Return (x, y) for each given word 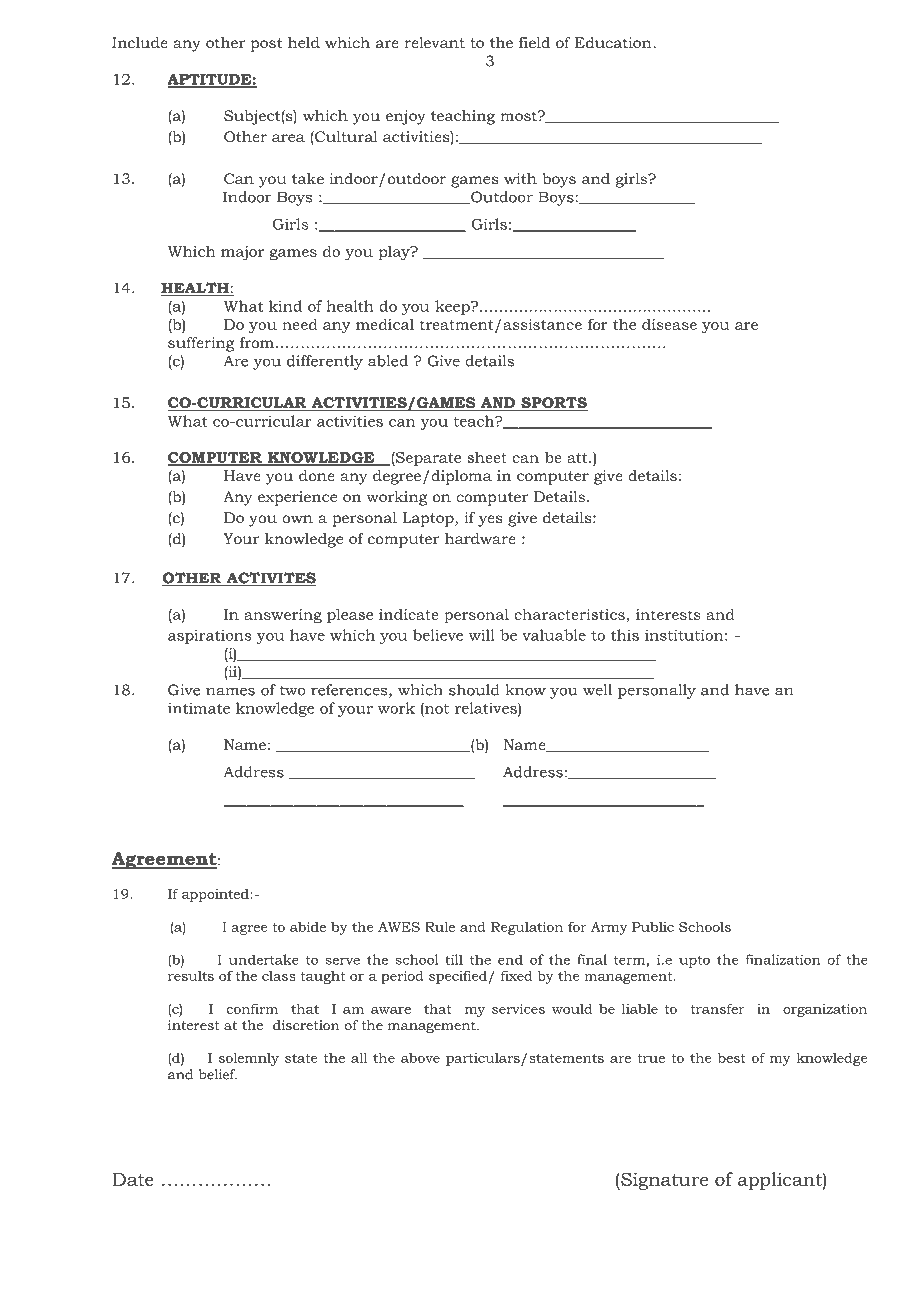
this (625, 635)
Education (613, 42)
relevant (434, 42)
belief (218, 1074)
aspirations (210, 636)
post (267, 45)
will (482, 635)
